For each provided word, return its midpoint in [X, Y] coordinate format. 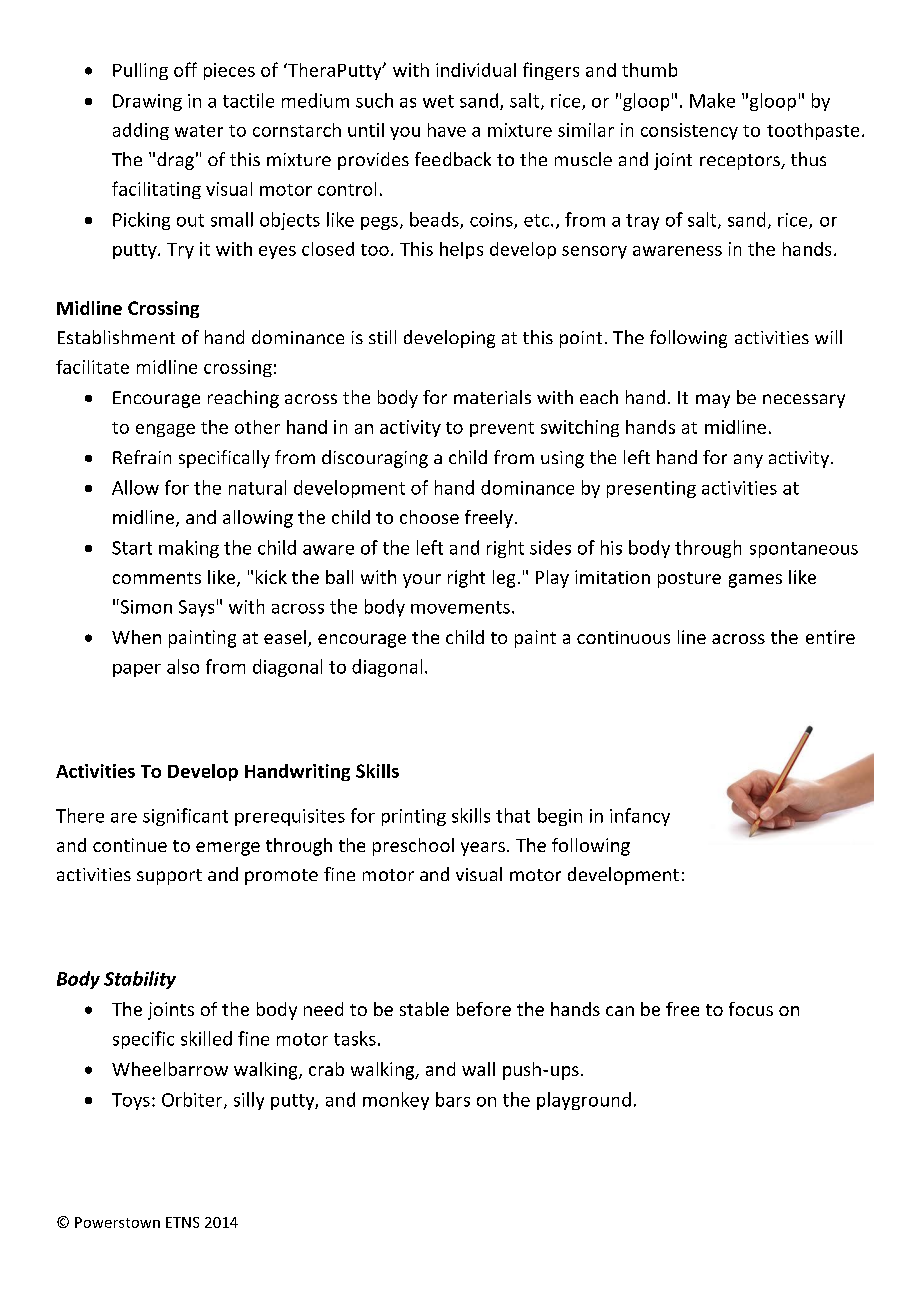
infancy [640, 817]
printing [414, 817]
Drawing [147, 102]
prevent [502, 429]
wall [478, 1069]
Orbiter [193, 1100]
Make [712, 100]
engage [165, 430]
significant [185, 817]
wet [438, 101]
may [713, 401]
